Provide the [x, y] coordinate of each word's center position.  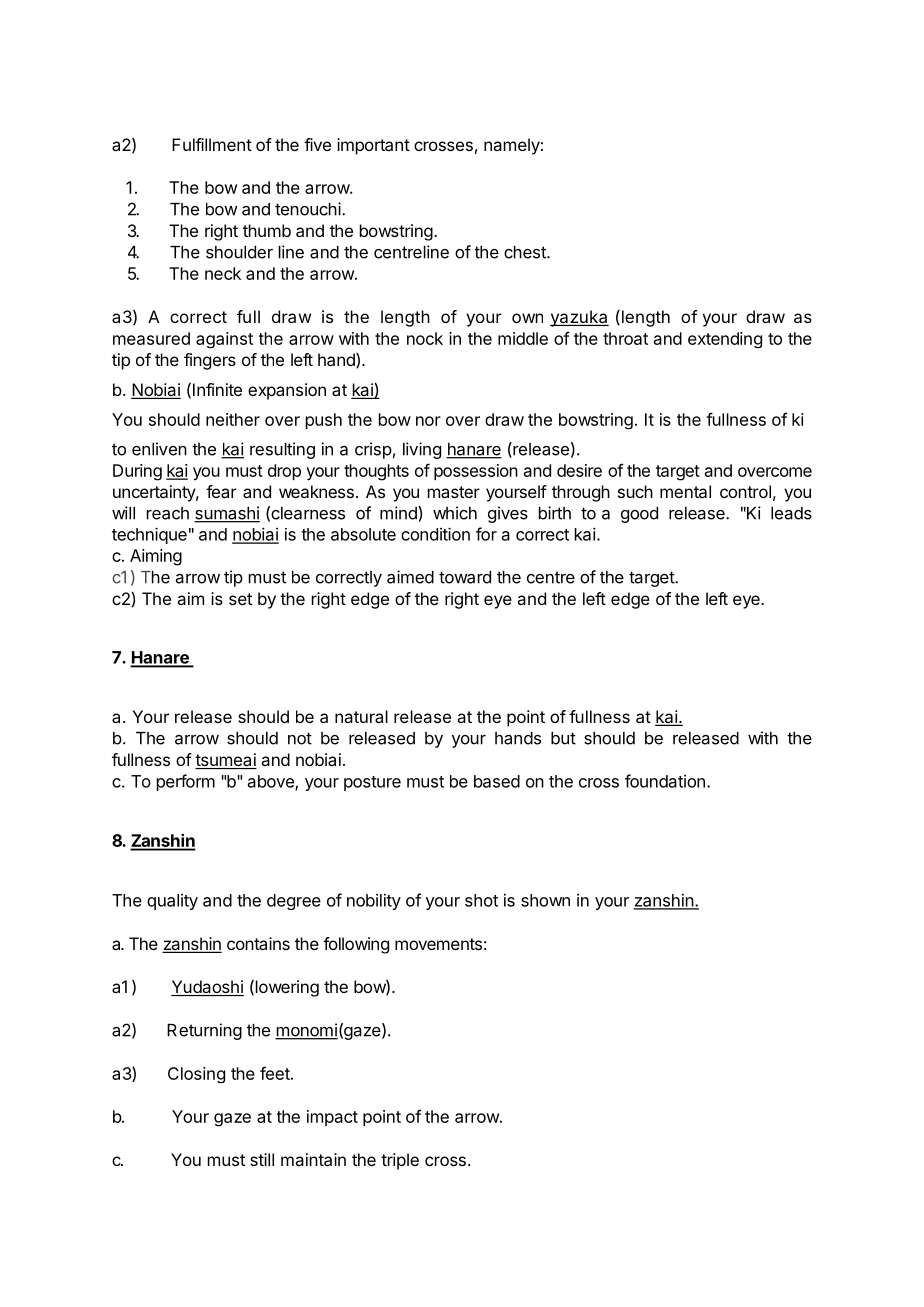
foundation [665, 781]
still [262, 1159]
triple [400, 1161]
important [373, 146]
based [497, 781]
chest [526, 252]
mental [685, 491]
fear [221, 491]
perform [186, 782]
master [454, 492]
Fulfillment [212, 144]
